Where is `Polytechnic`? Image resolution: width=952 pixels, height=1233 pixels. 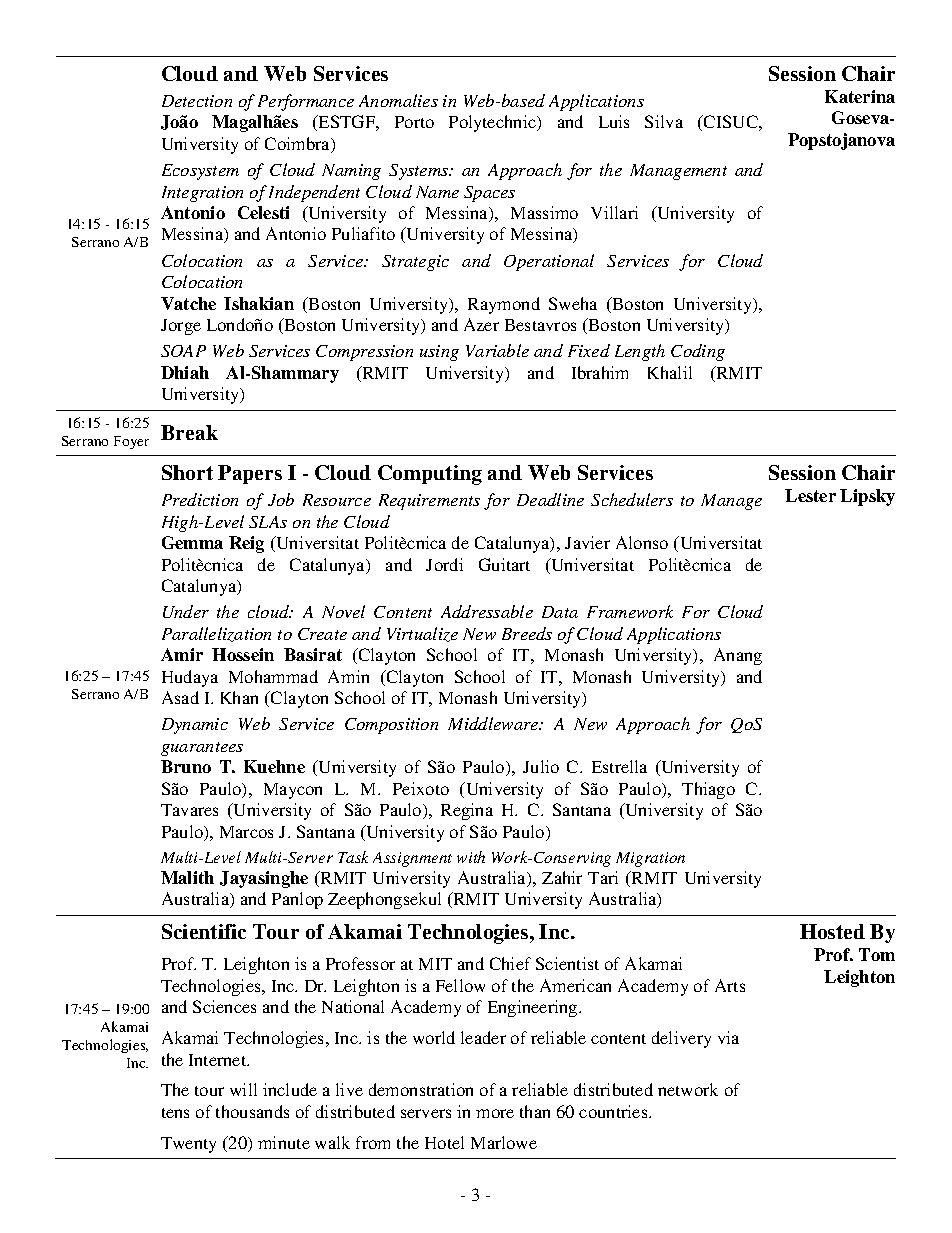 Polytechnic is located at coordinates (494, 123).
